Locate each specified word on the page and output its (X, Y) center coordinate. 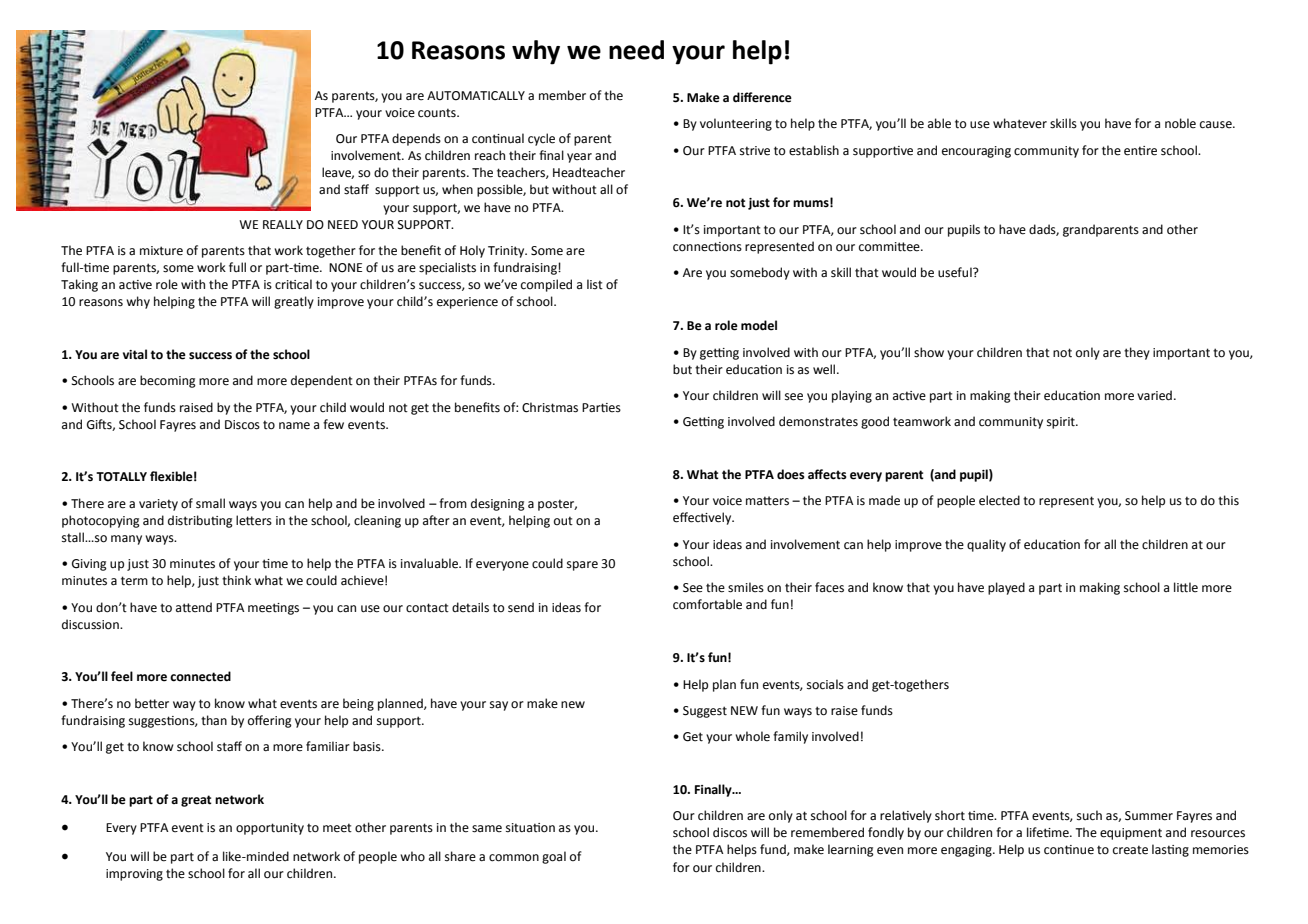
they (1137, 353)
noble (1180, 123)
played (1006, 588)
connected (200, 676)
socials (825, 684)
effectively (703, 518)
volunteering (736, 124)
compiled (546, 285)
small (210, 503)
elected (999, 500)
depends (416, 139)
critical (293, 284)
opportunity (270, 829)
